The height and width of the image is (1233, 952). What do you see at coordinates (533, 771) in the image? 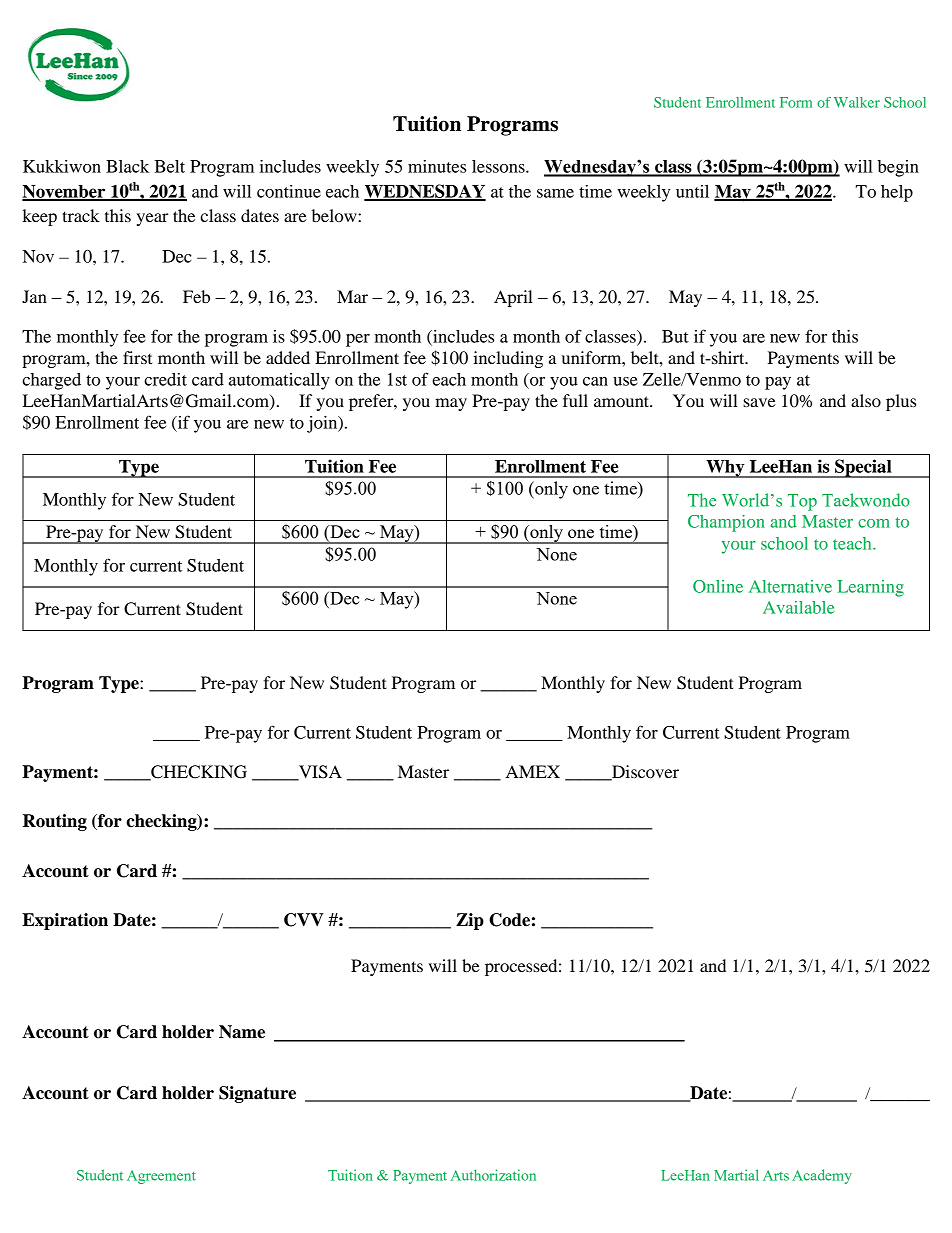
I see `AMEX` at bounding box center [533, 771].
